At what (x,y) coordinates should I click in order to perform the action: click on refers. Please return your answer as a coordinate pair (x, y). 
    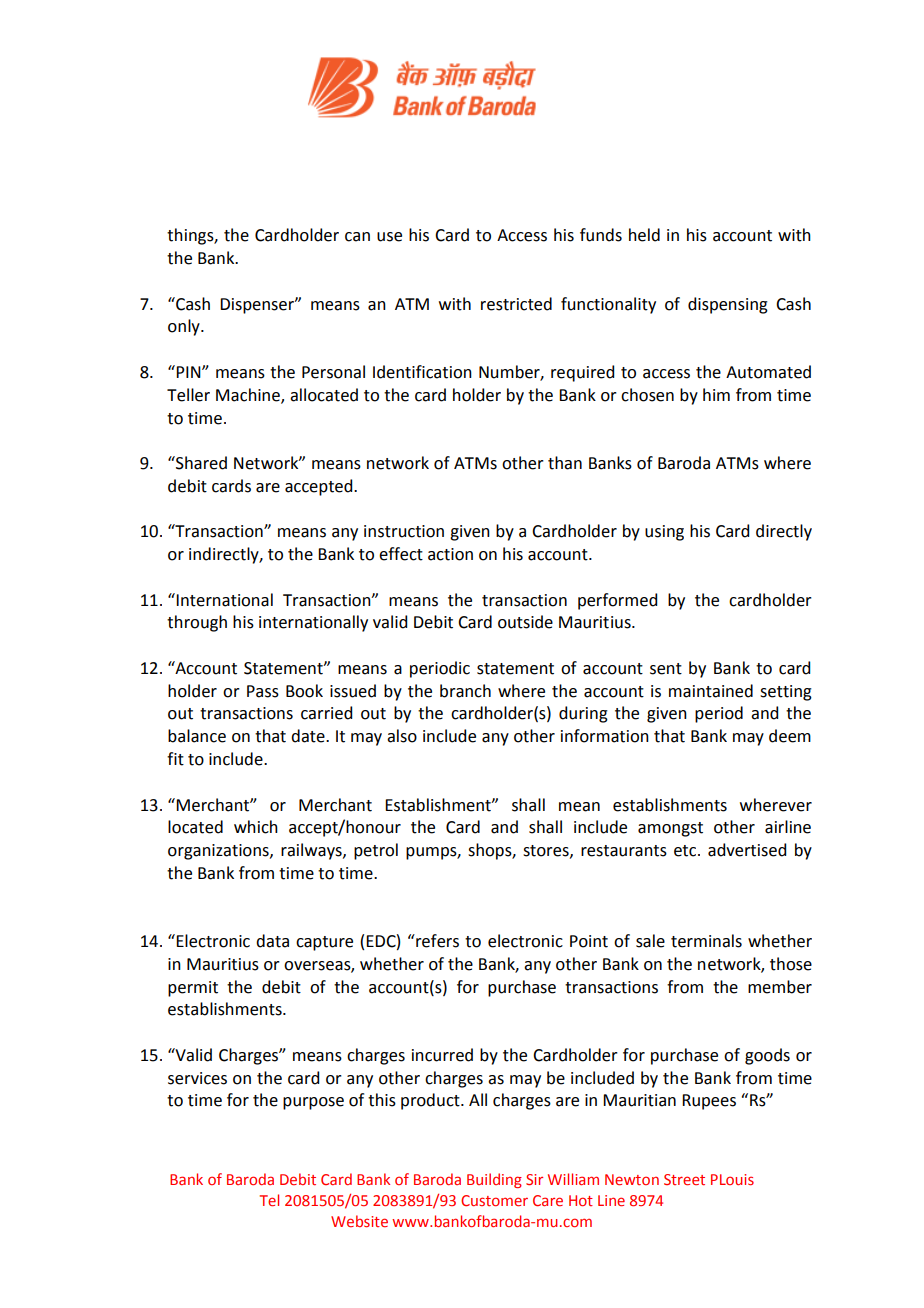
    Looking at the image, I should click on (436, 941).
